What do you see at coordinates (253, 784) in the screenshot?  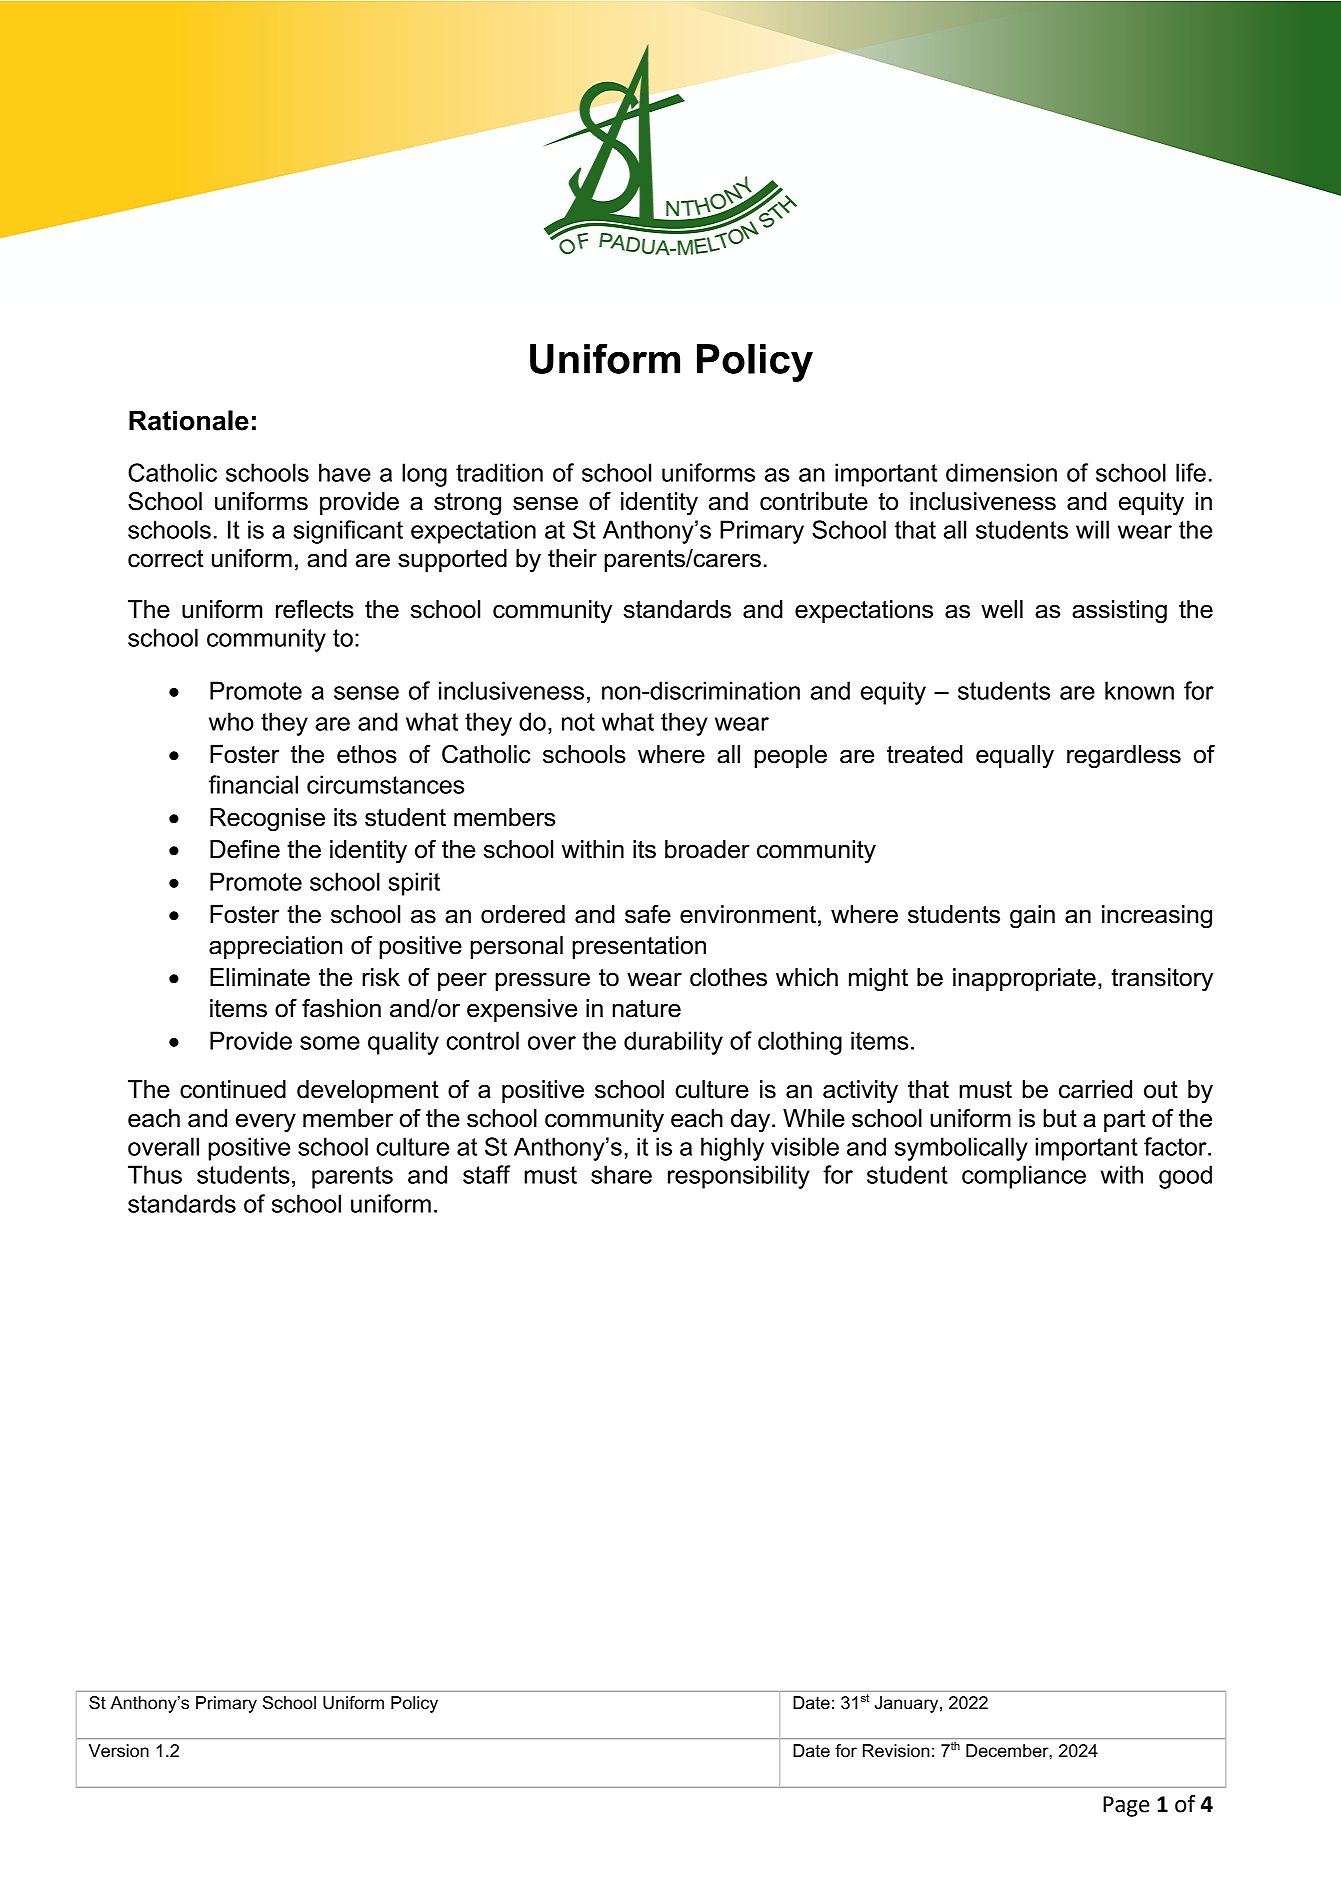 I see `financial` at bounding box center [253, 784].
